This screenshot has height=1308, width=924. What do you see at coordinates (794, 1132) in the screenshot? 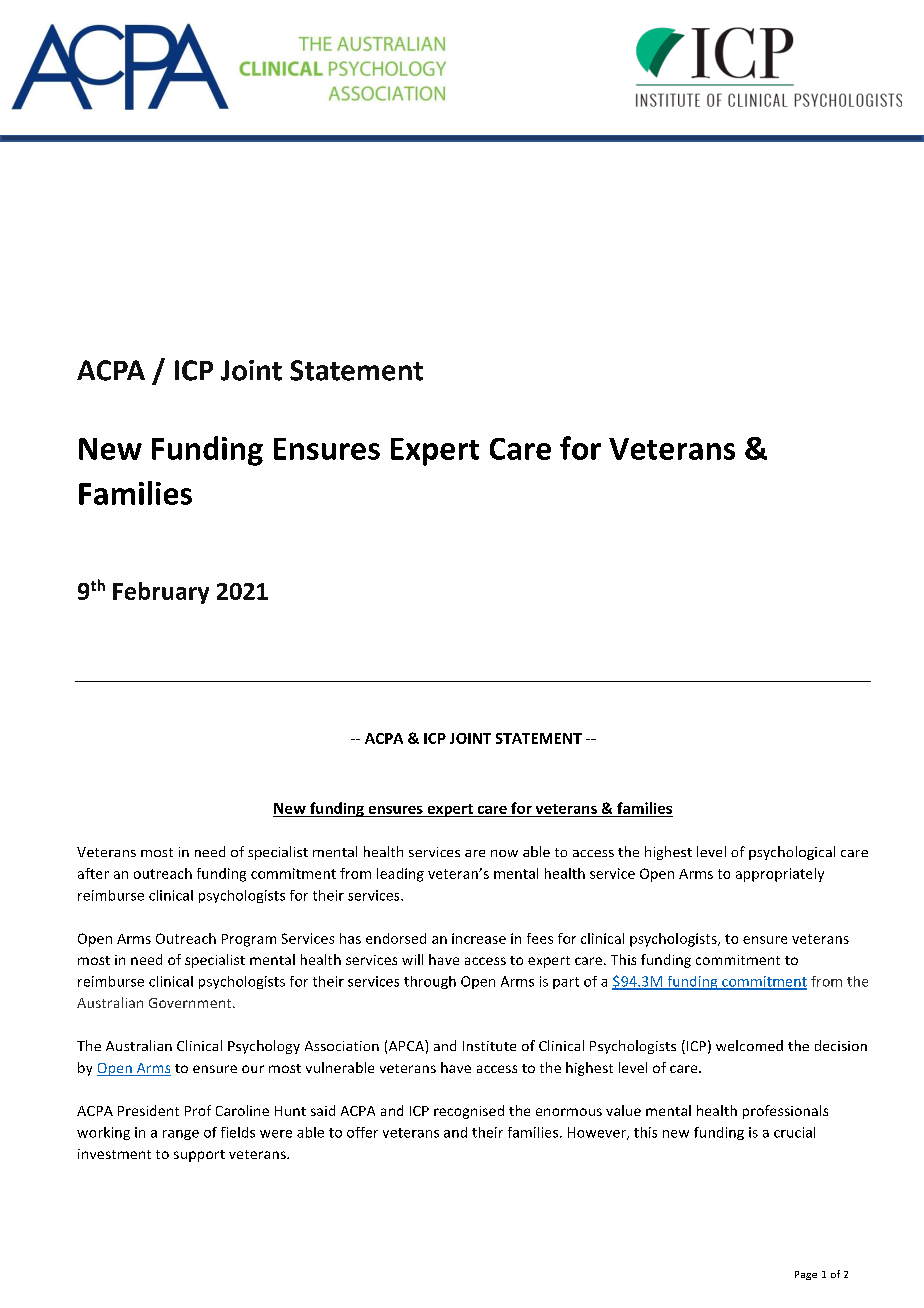
I see `crucial` at bounding box center [794, 1132].
